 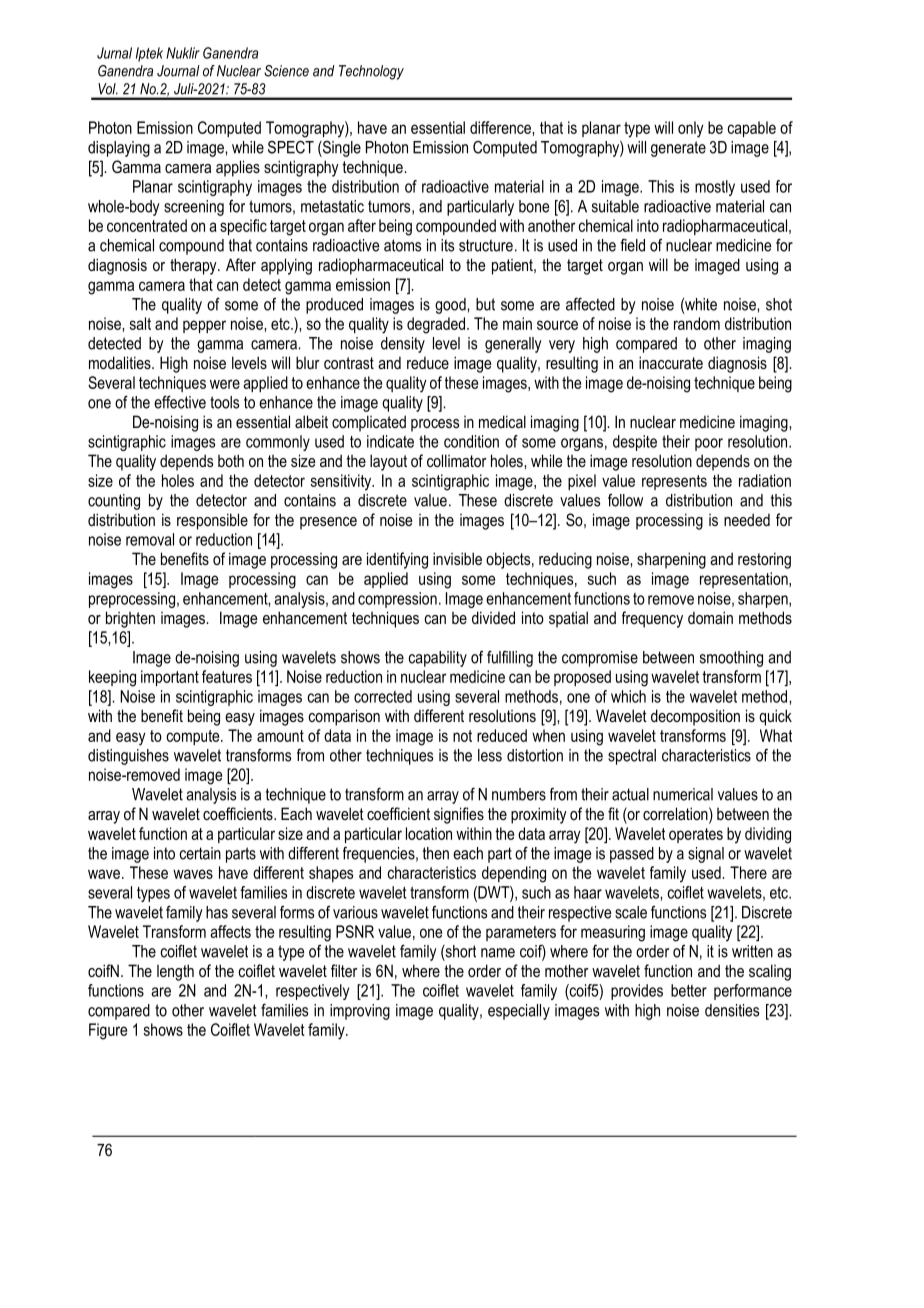 I want to click on especially, so click(x=519, y=1012).
